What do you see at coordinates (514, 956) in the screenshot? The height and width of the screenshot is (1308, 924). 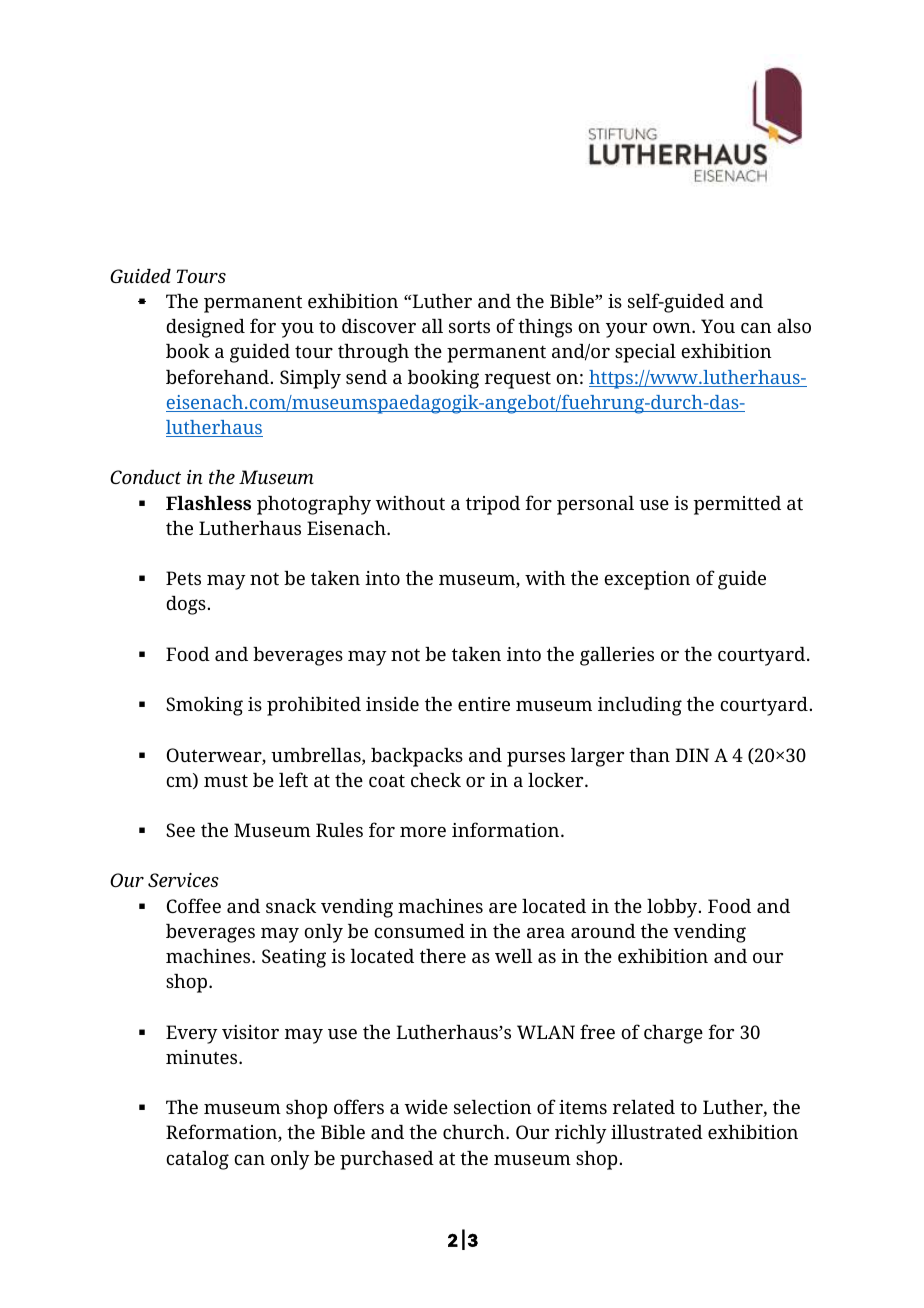 I see `well` at bounding box center [514, 956].
